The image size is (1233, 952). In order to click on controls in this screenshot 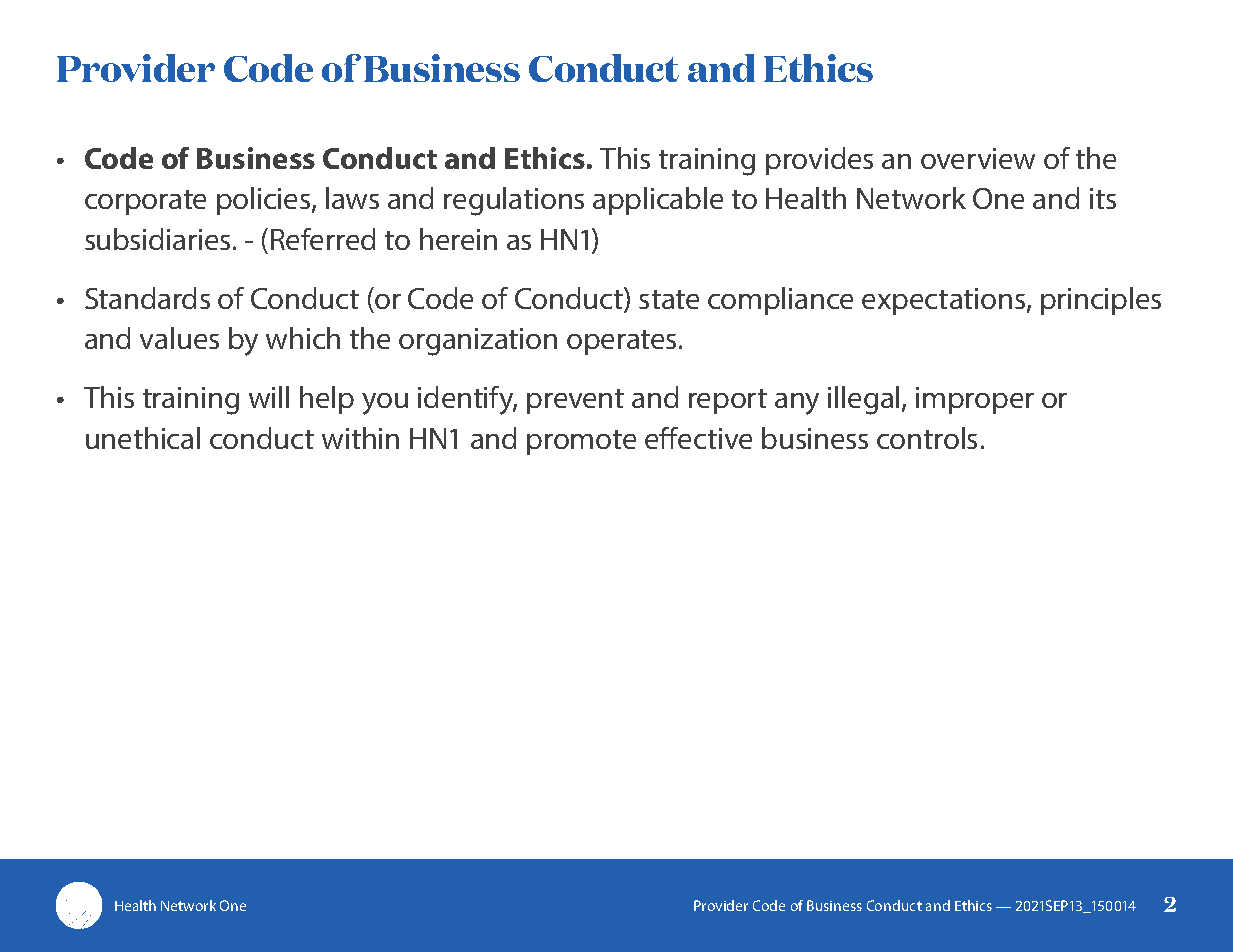, I will do `click(927, 438)`.
